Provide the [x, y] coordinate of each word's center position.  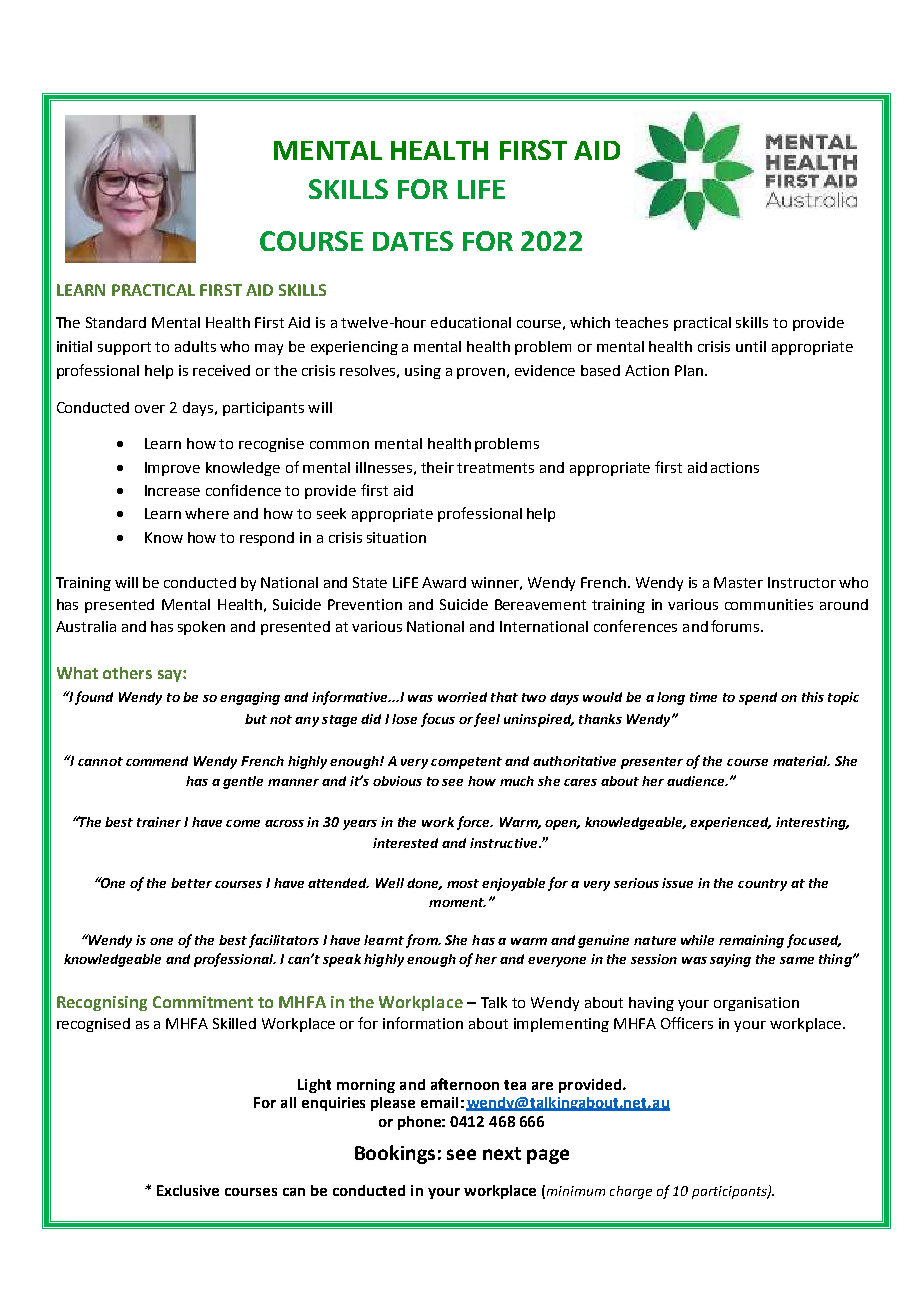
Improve [172, 469]
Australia [86, 626]
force [474, 823]
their [437, 467]
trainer [159, 822]
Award [444, 582]
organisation [756, 1004]
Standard [116, 322]
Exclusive [188, 1190]
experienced [730, 823]
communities [769, 604]
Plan [690, 370]
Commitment [203, 1002]
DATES [413, 241]
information [423, 1023]
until [751, 346]
